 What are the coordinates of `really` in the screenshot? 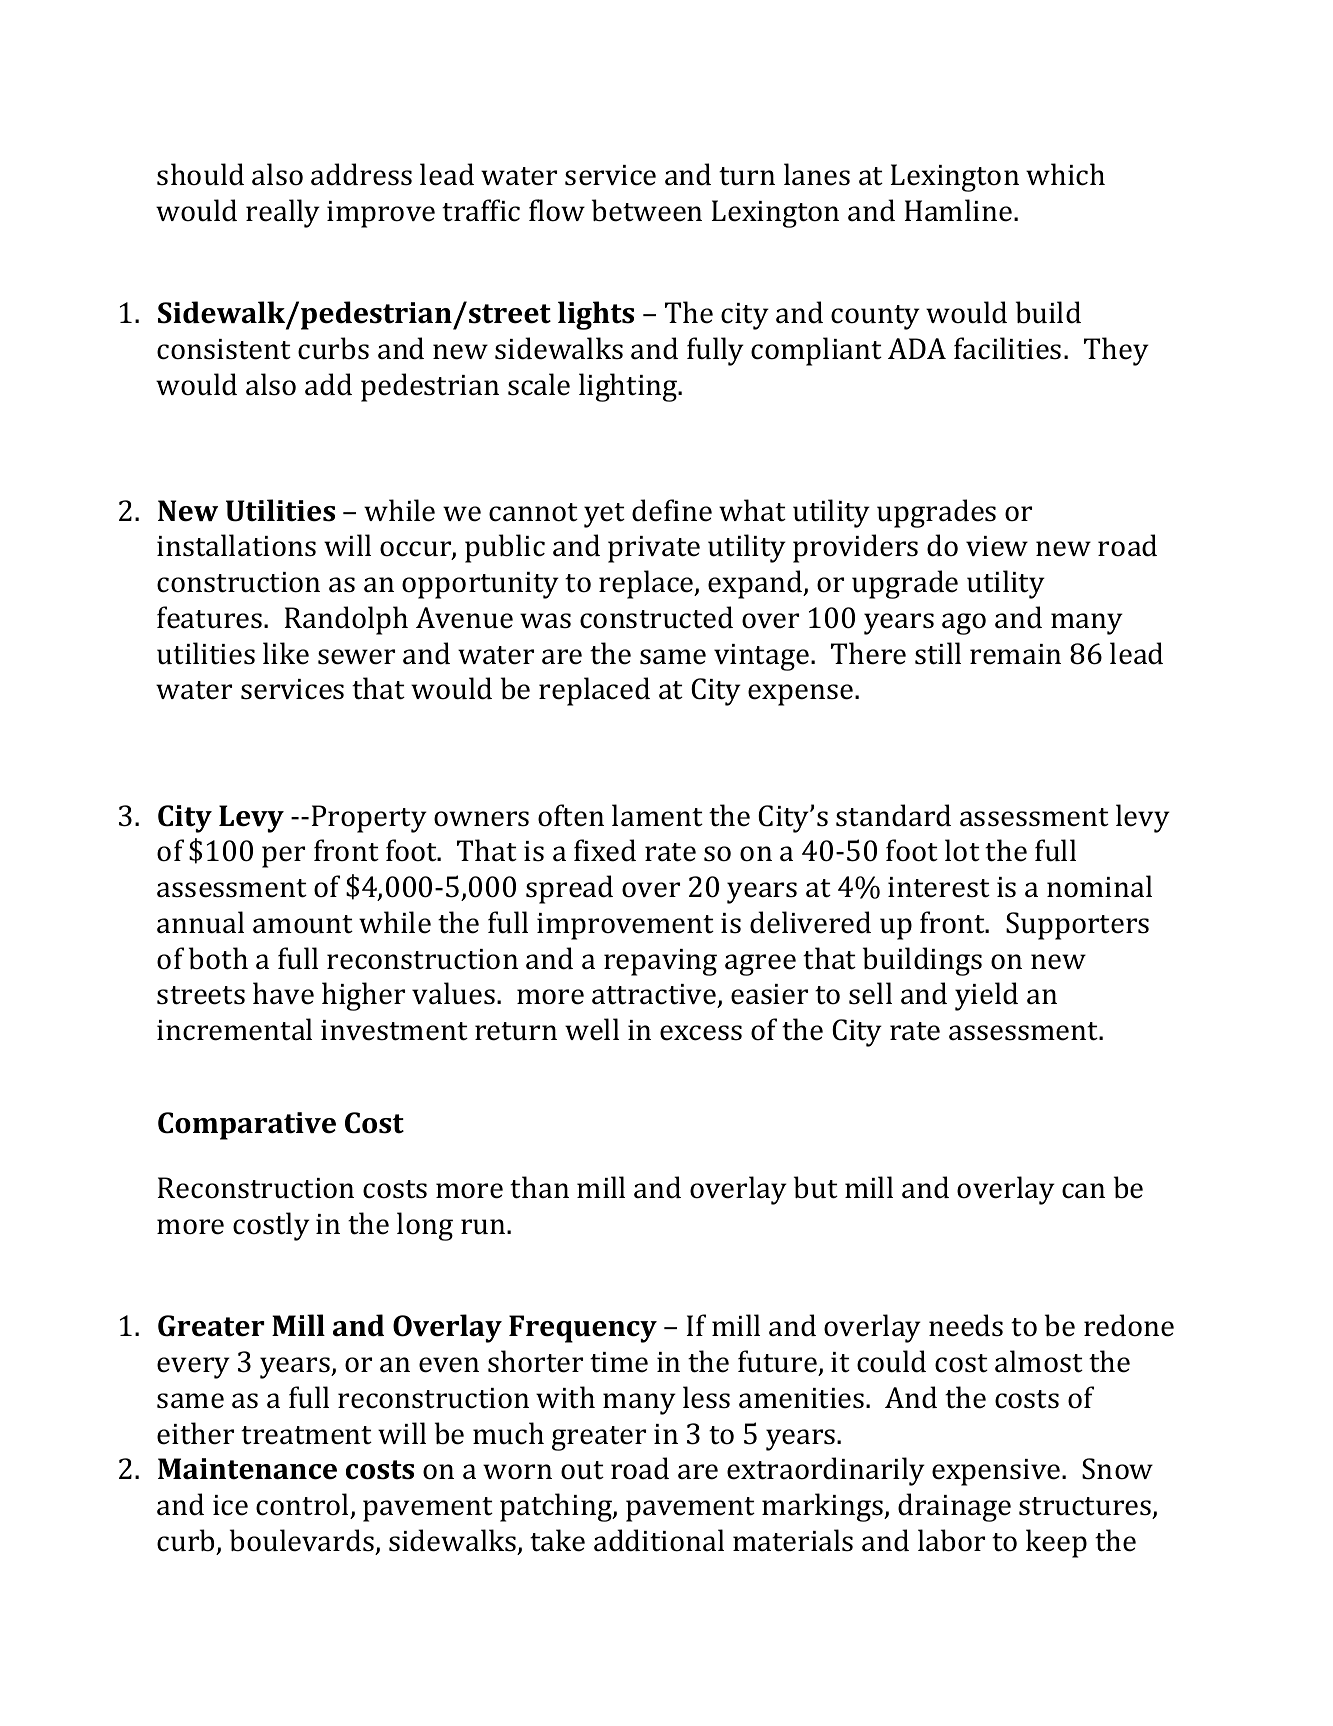 It's located at (283, 213).
